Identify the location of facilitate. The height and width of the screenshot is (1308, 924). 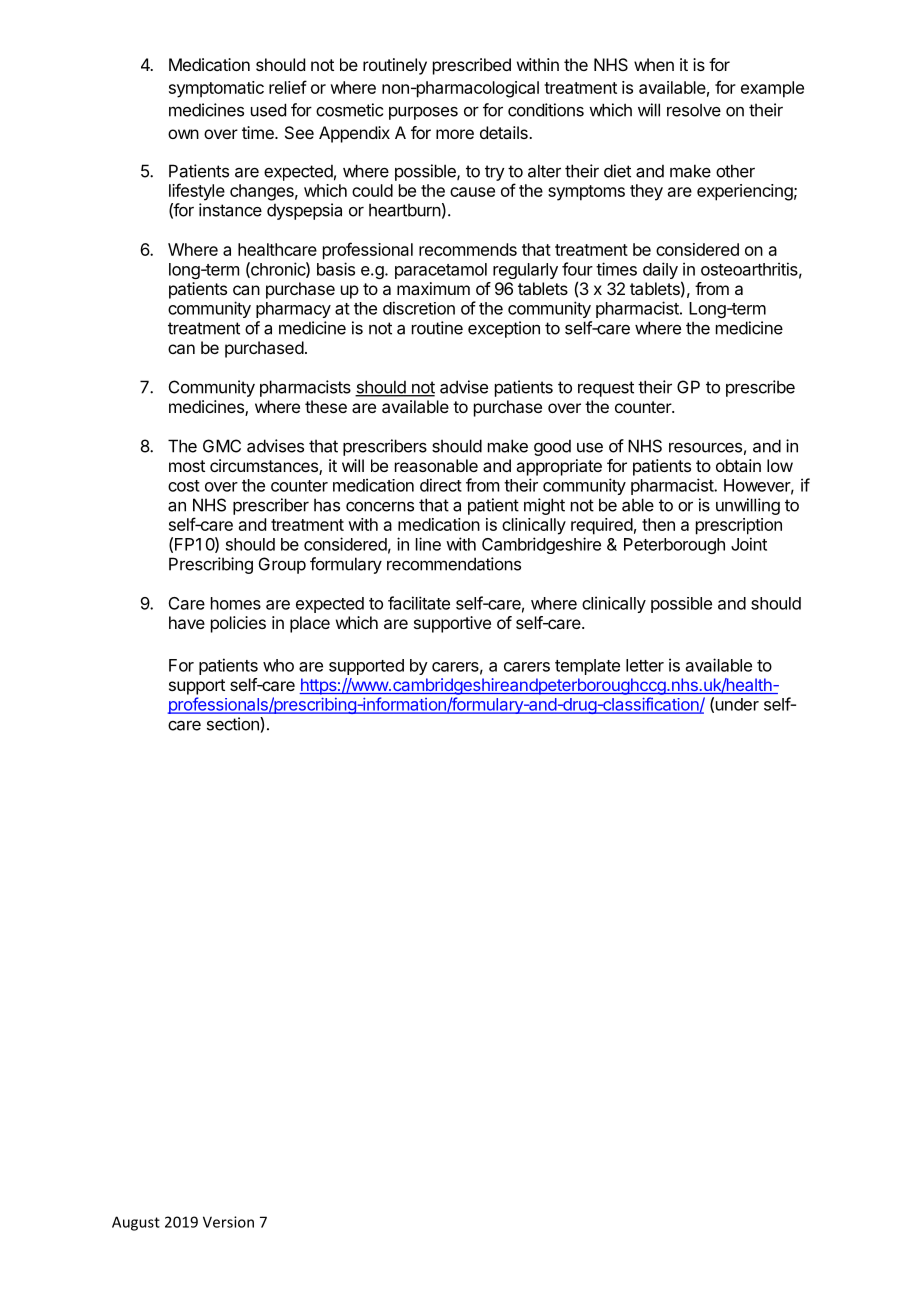
(419, 603).
